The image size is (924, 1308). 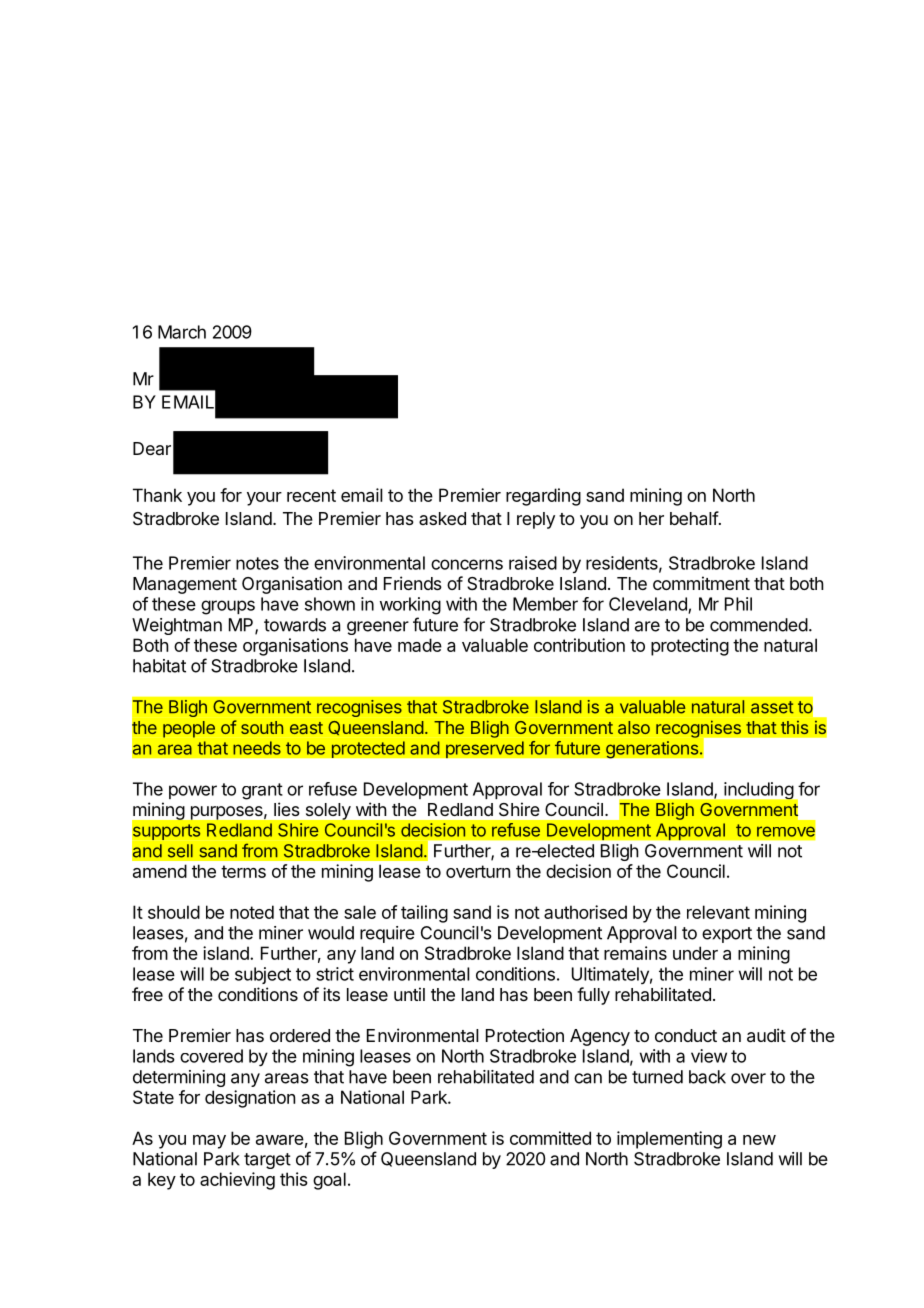 I want to click on notes, so click(x=257, y=563).
